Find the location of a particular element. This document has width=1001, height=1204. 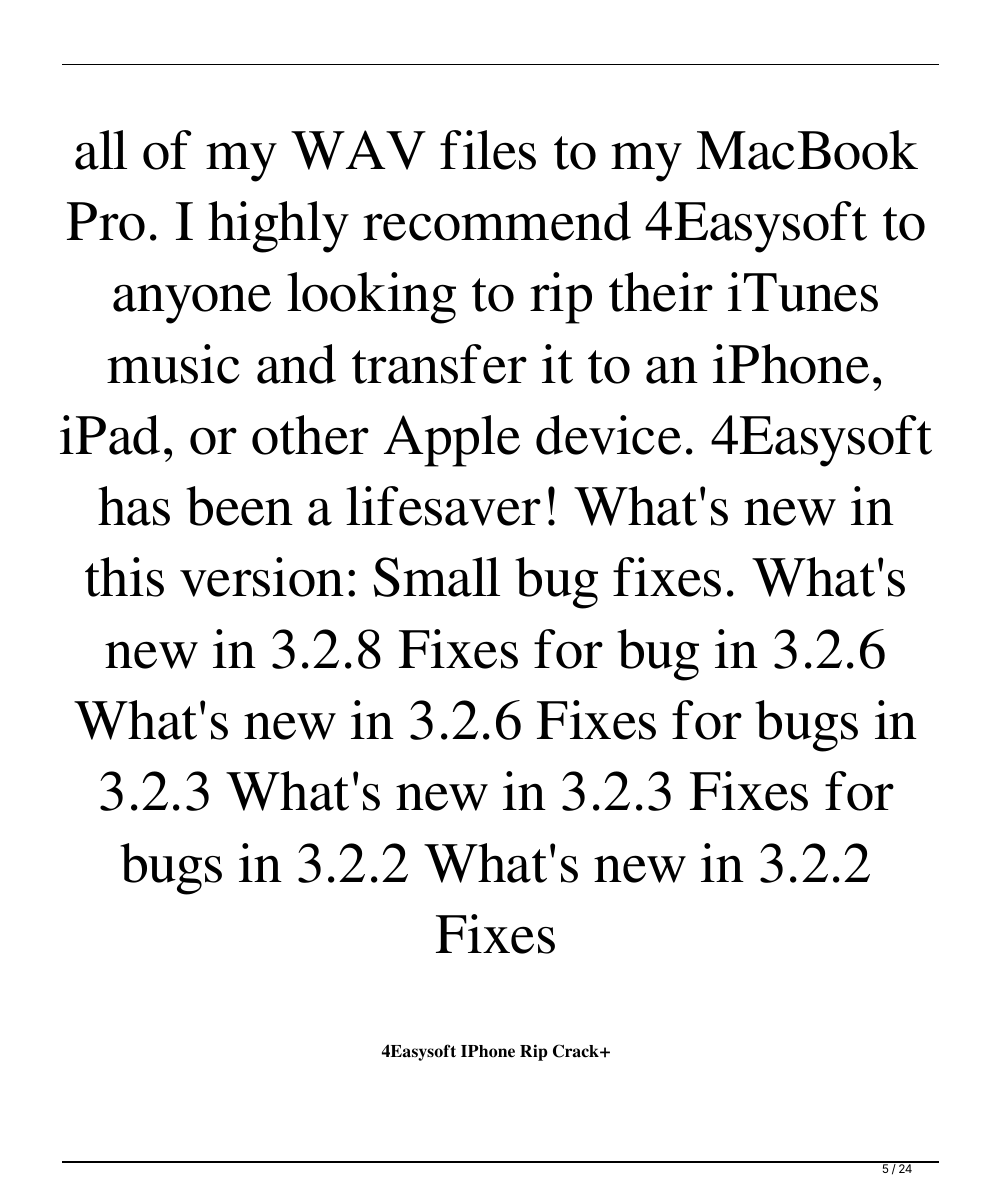

their is located at coordinates (661, 292).
